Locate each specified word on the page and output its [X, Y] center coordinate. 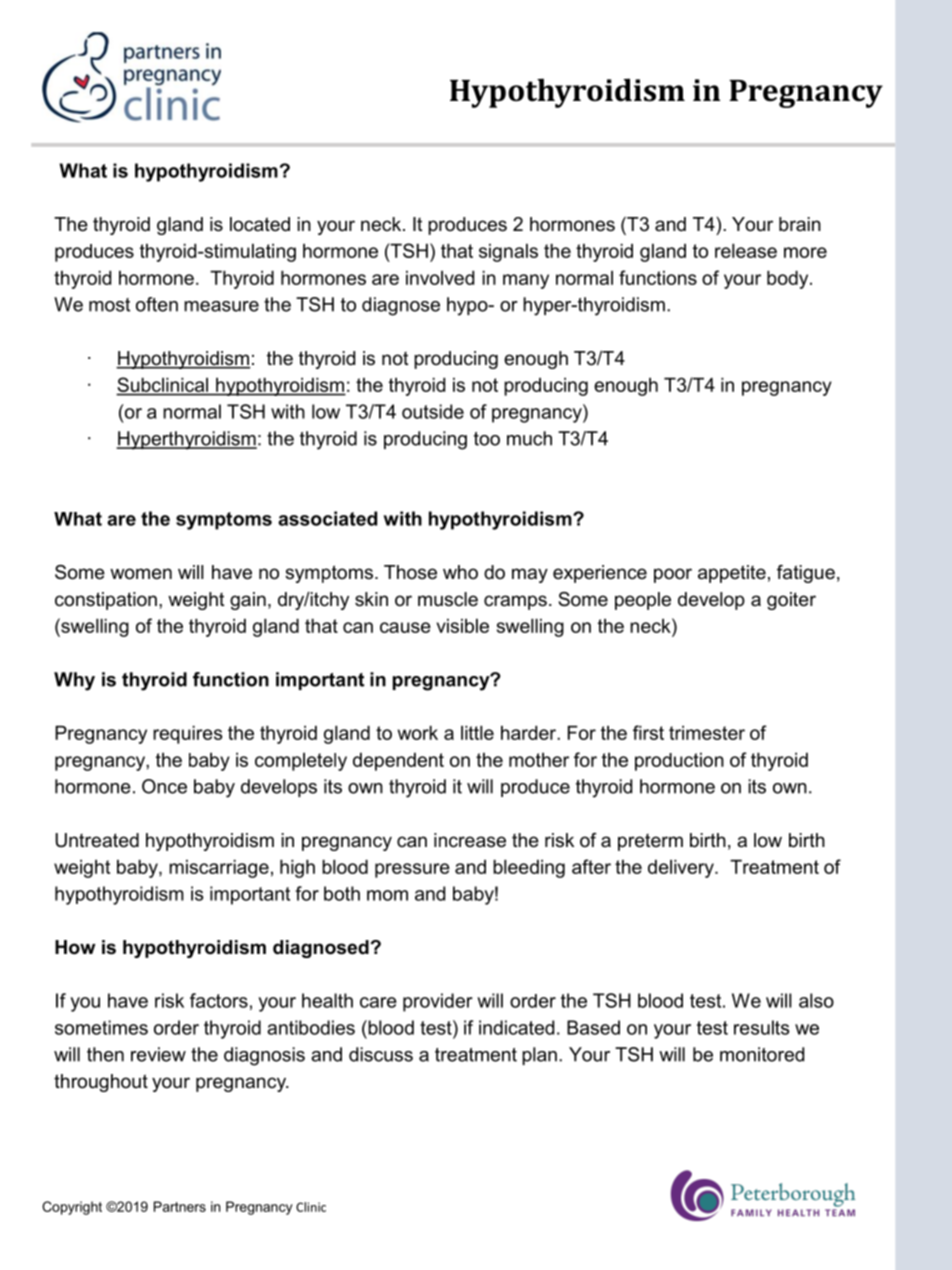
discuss [381, 1054]
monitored [762, 1054]
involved [440, 278]
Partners [180, 1206]
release [746, 251]
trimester [707, 733]
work [418, 733]
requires [187, 735]
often [157, 304]
